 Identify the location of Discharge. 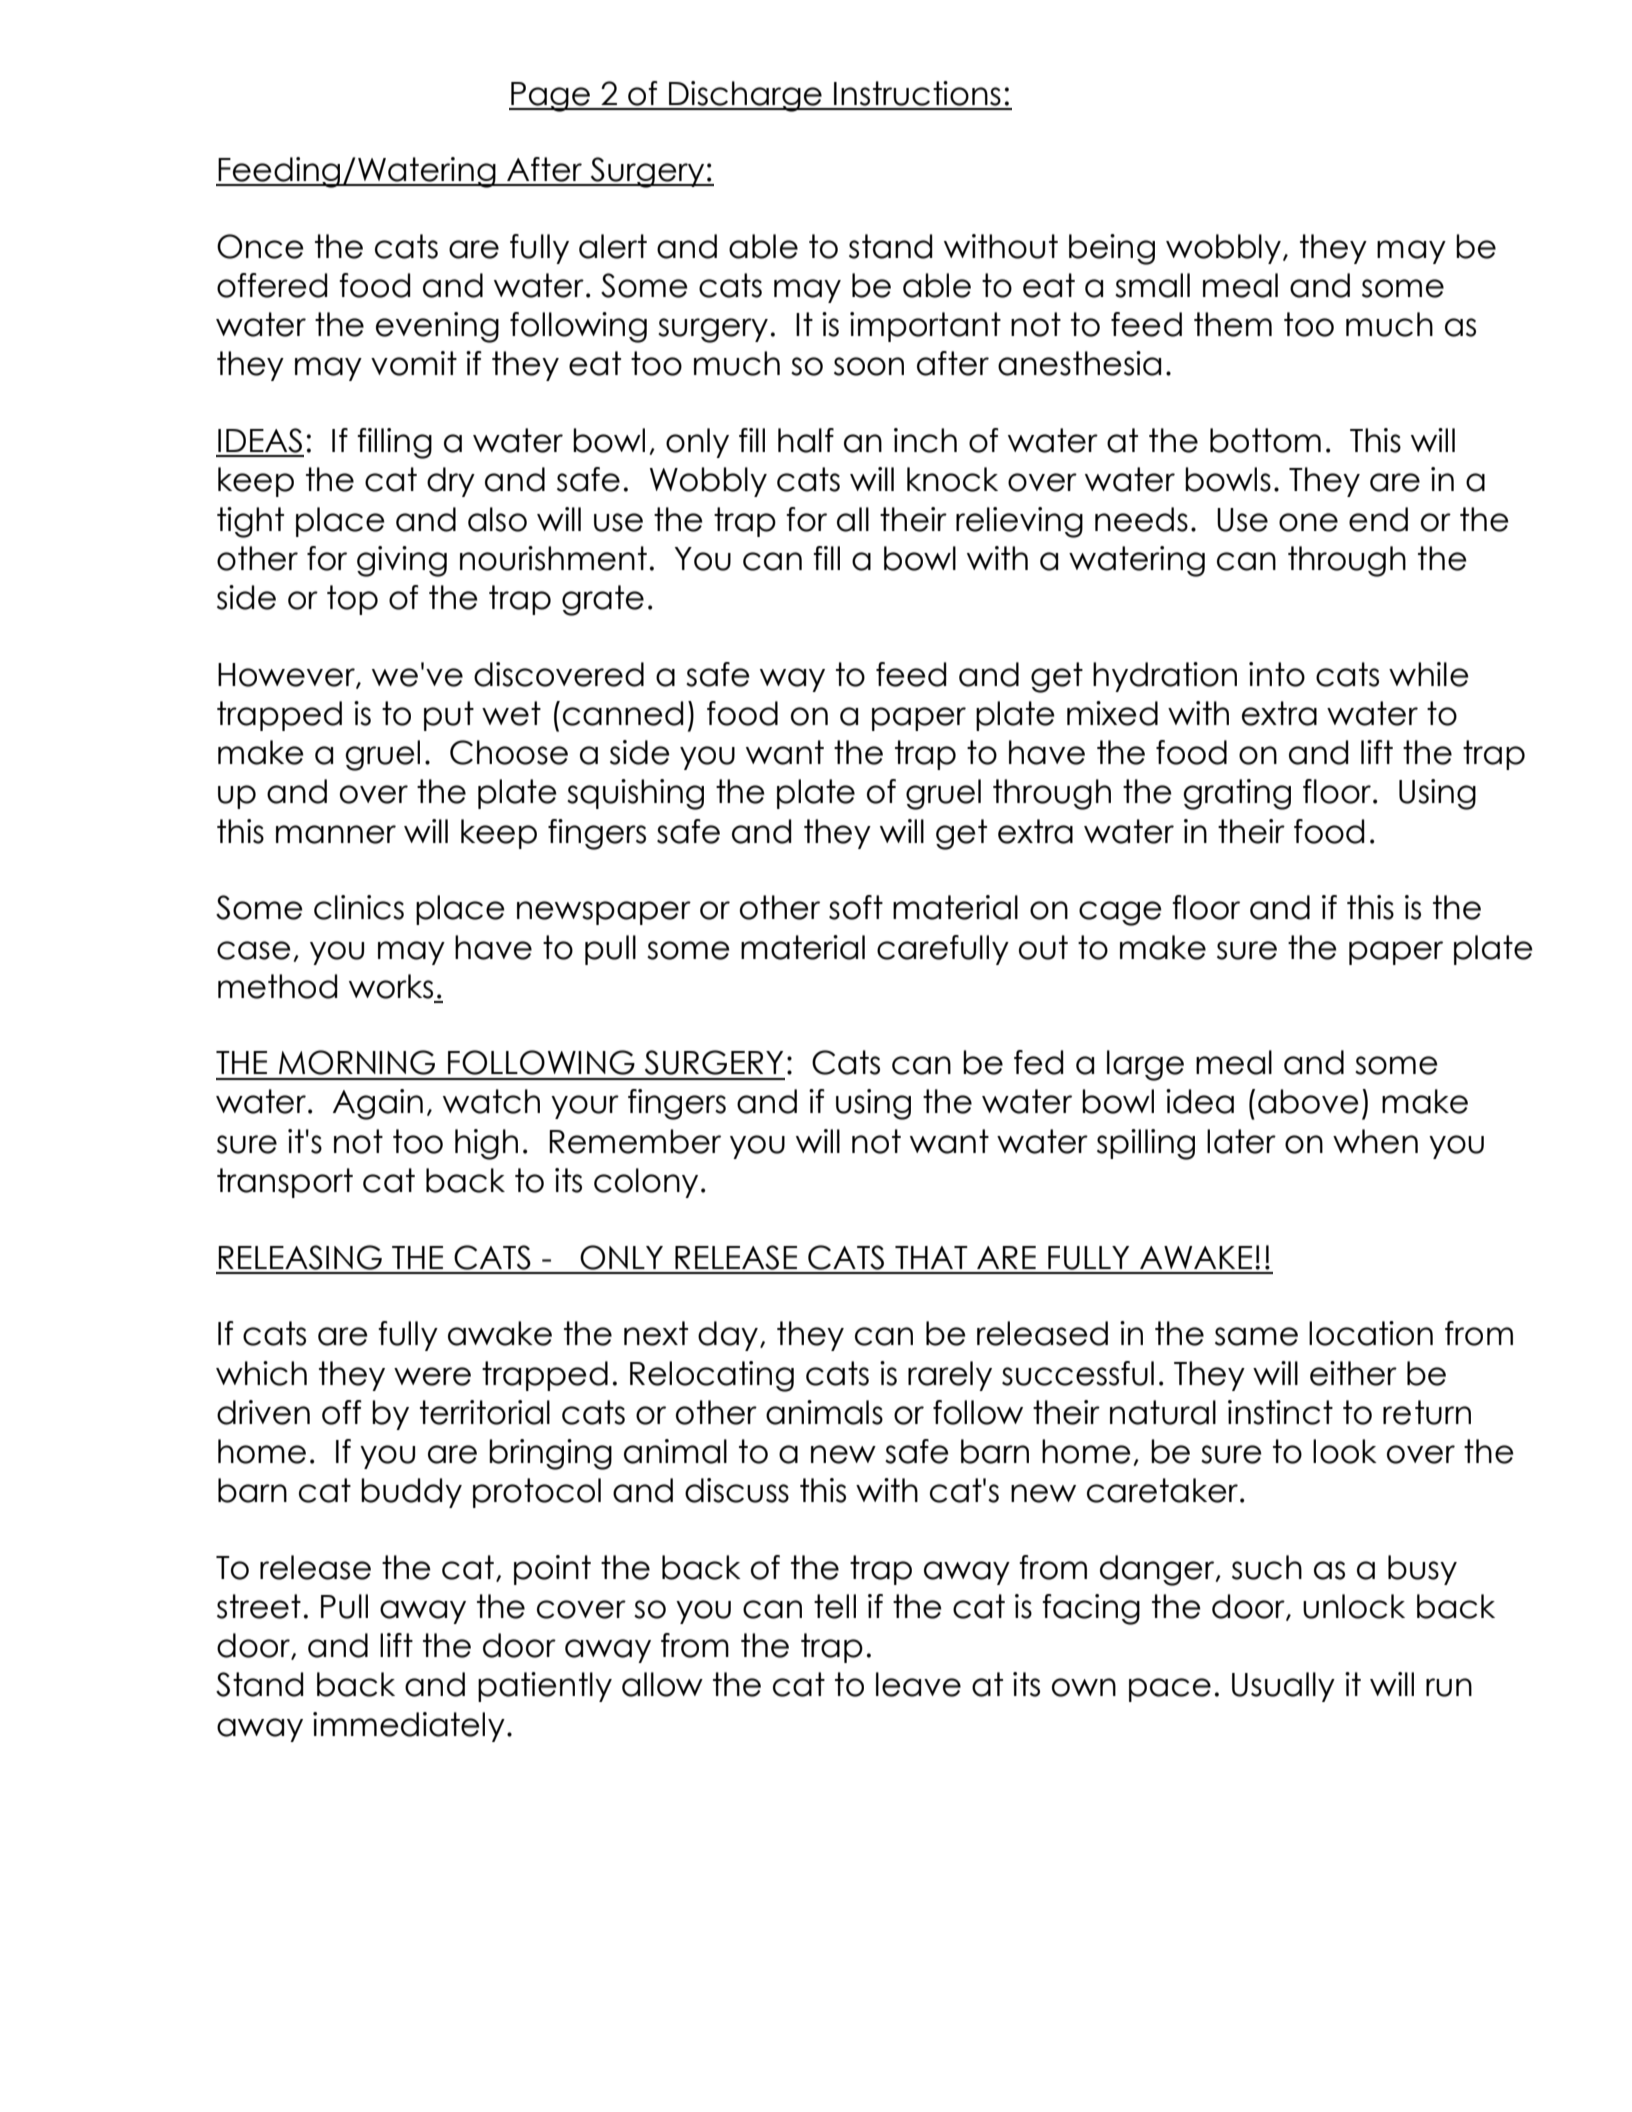
(745, 96).
